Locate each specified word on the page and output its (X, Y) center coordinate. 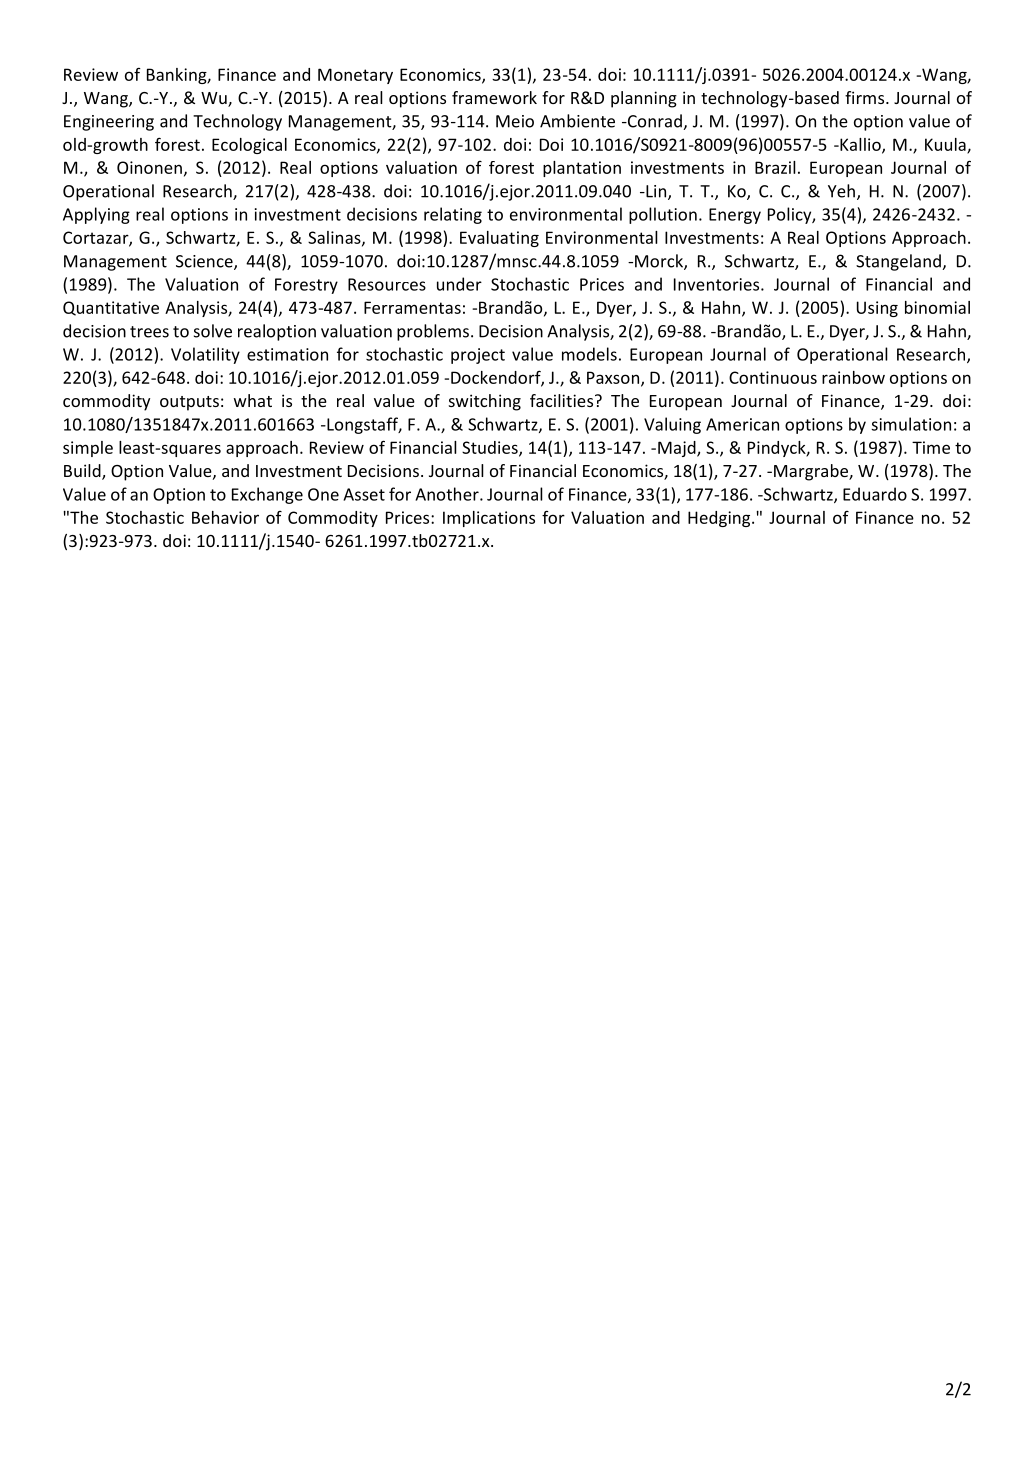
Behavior (225, 517)
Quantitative (111, 308)
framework (494, 97)
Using (877, 309)
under (459, 284)
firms (866, 97)
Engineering (109, 123)
